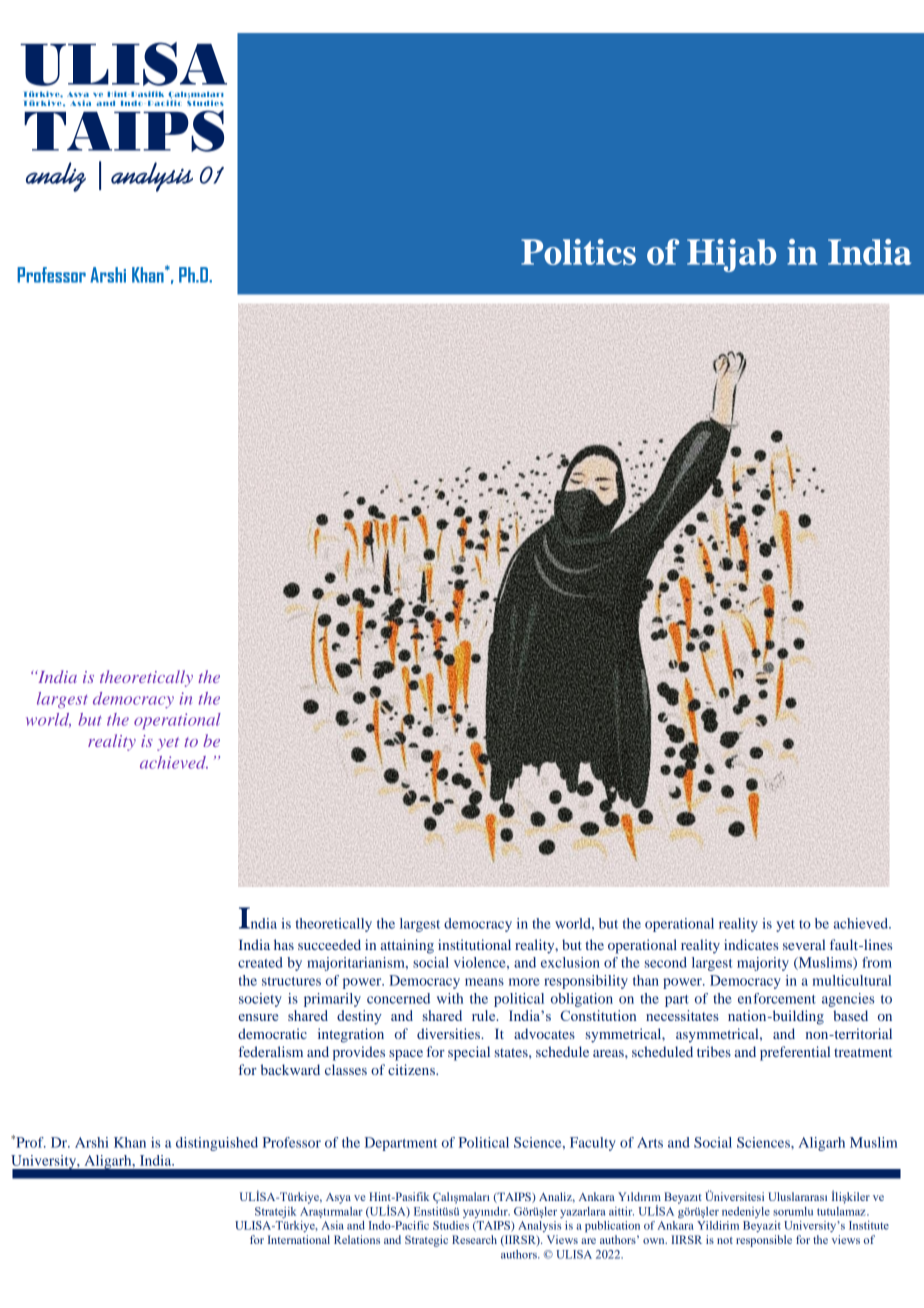  What do you see at coordinates (877, 962) in the page?
I see `from` at bounding box center [877, 962].
